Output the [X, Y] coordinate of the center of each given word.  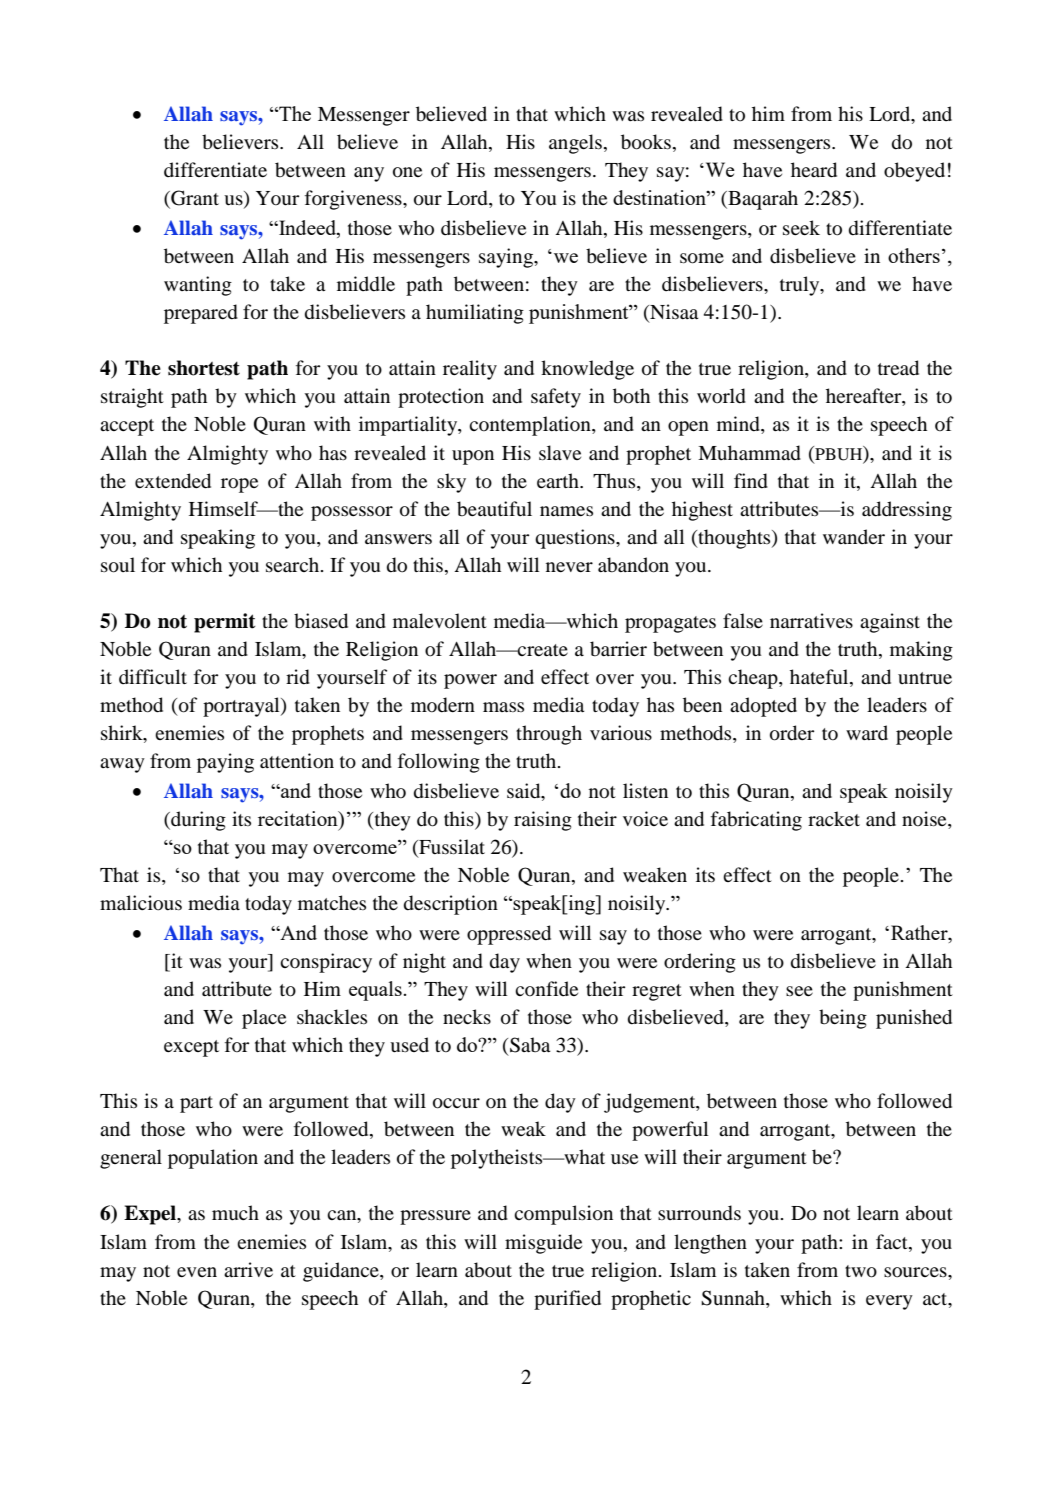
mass [503, 707]
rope [239, 485]
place [264, 1019]
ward [867, 732]
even [197, 1272]
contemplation [531, 426]
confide [546, 988]
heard [814, 170]
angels [575, 144]
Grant [194, 199]
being [843, 1019]
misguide [543, 1244]
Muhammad [749, 453]
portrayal [242, 707]
